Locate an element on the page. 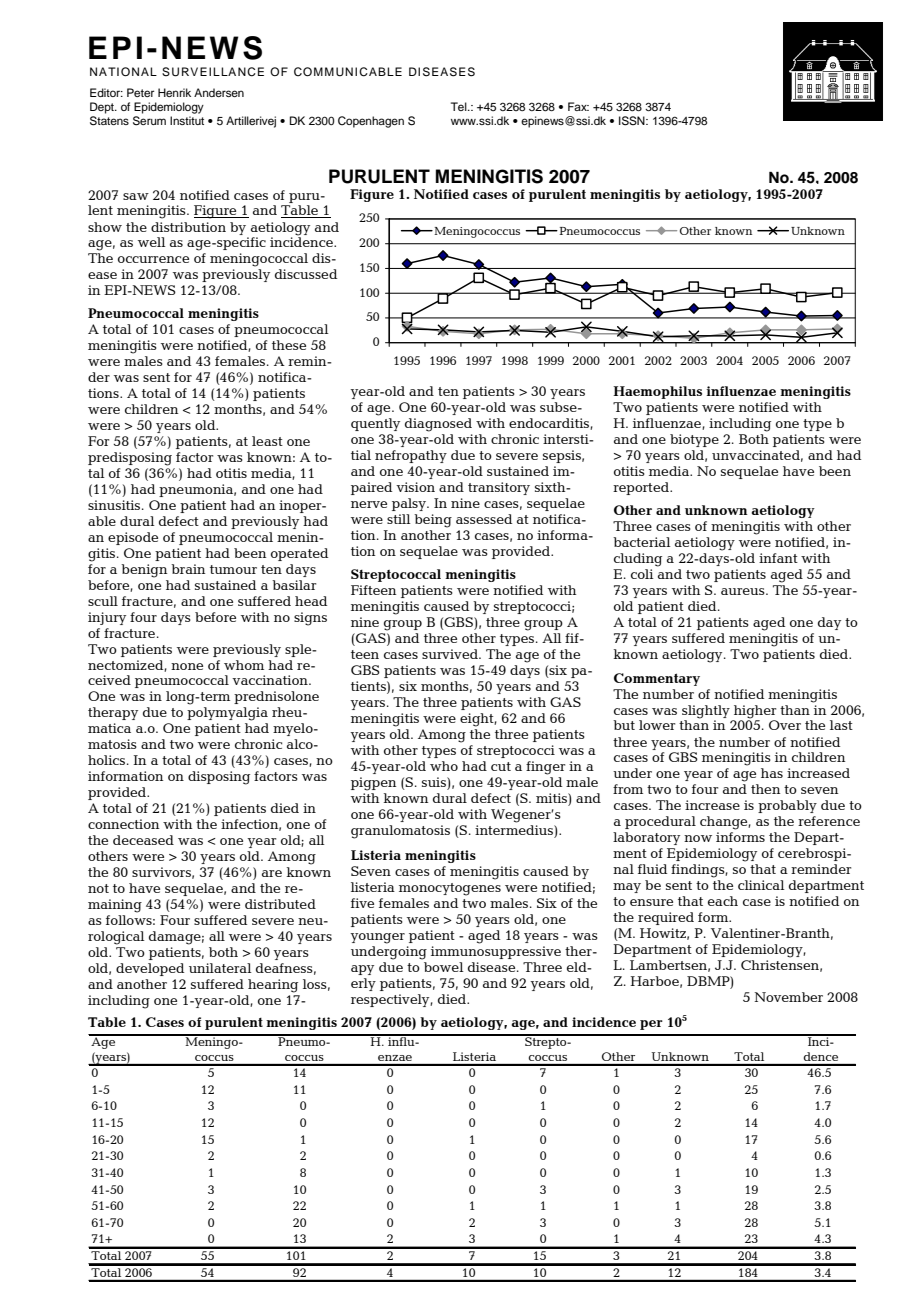  infant is located at coordinates (778, 558).
